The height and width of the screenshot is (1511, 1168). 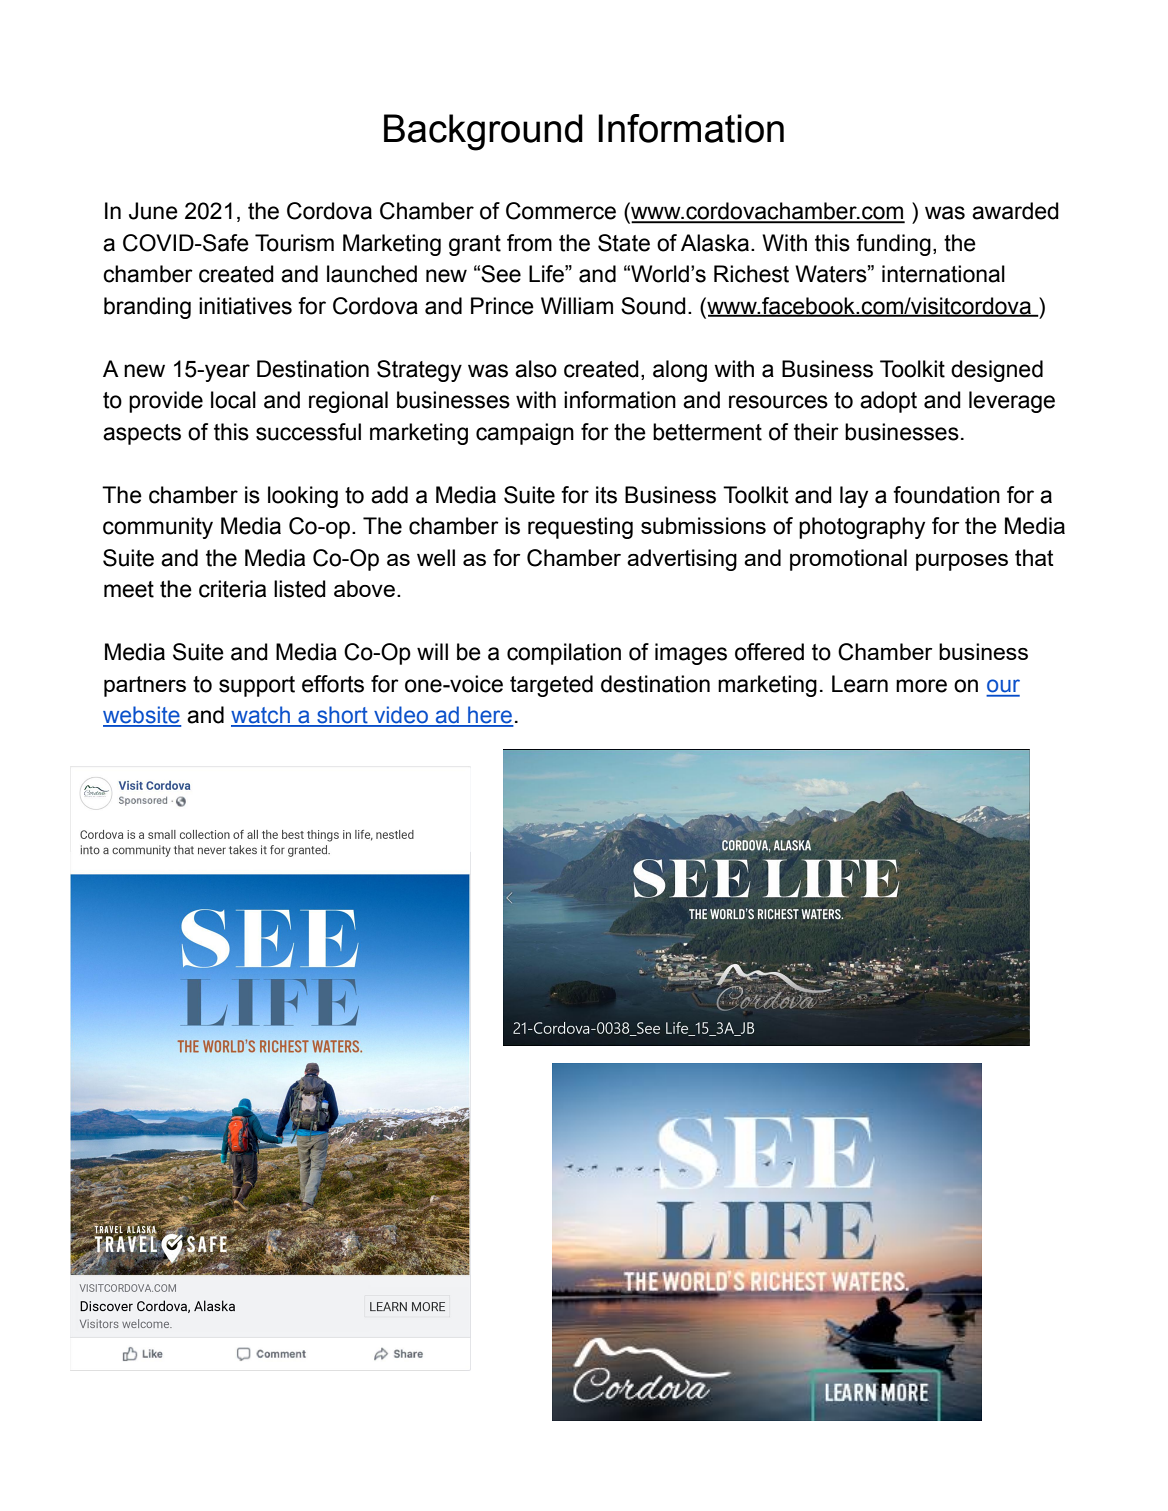 What do you see at coordinates (257, 686) in the screenshot?
I see `support` at bounding box center [257, 686].
